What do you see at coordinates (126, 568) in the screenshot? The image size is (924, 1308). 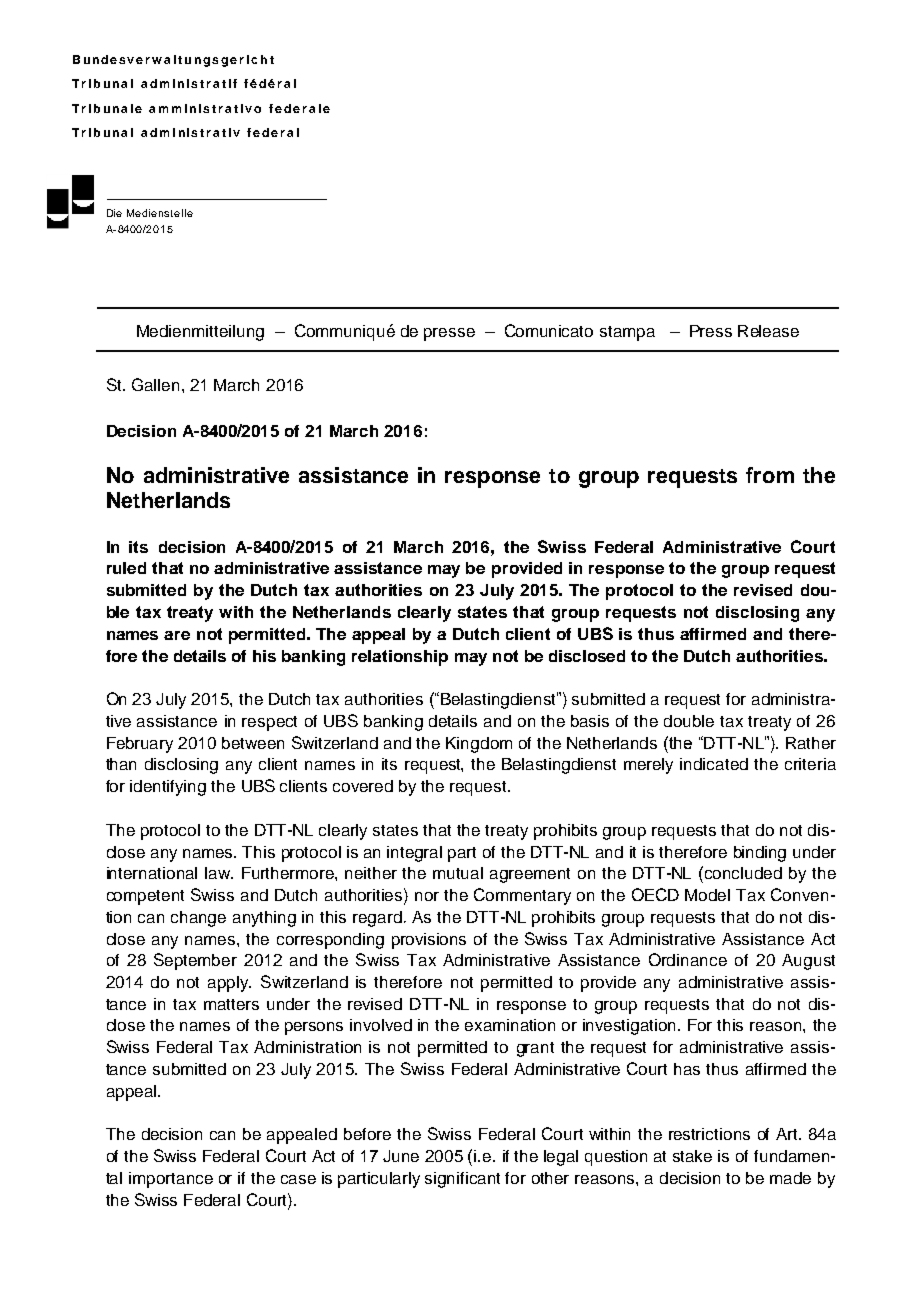 I see `ruled` at bounding box center [126, 568].
